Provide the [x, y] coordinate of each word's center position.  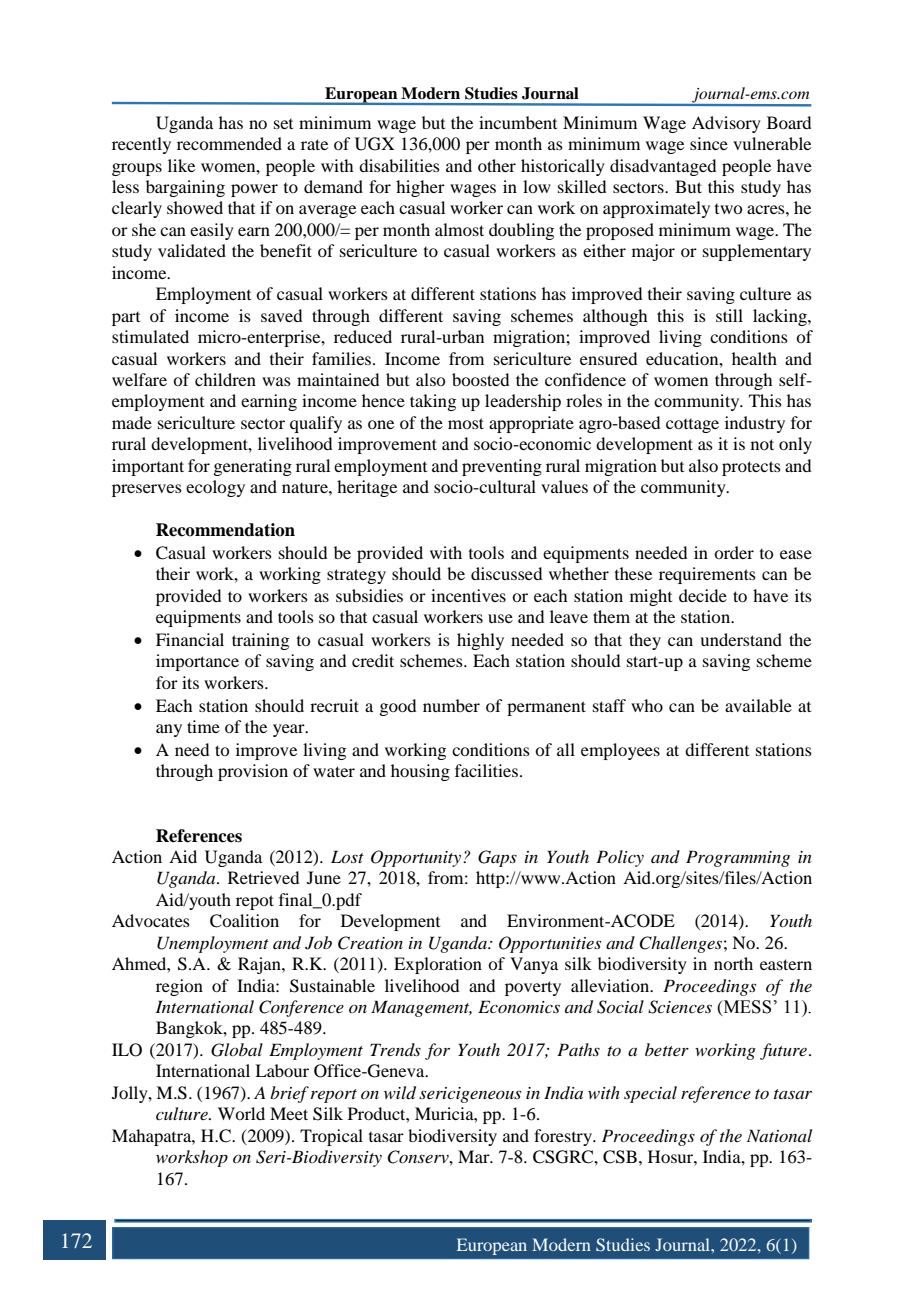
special [650, 1094]
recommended [229, 143]
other [497, 165]
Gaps [497, 858]
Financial [190, 639]
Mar [475, 1156]
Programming [738, 858]
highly [480, 641]
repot [255, 902]
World [241, 1113]
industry [755, 424]
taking [433, 402]
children [225, 379]
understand [741, 639]
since [709, 143]
